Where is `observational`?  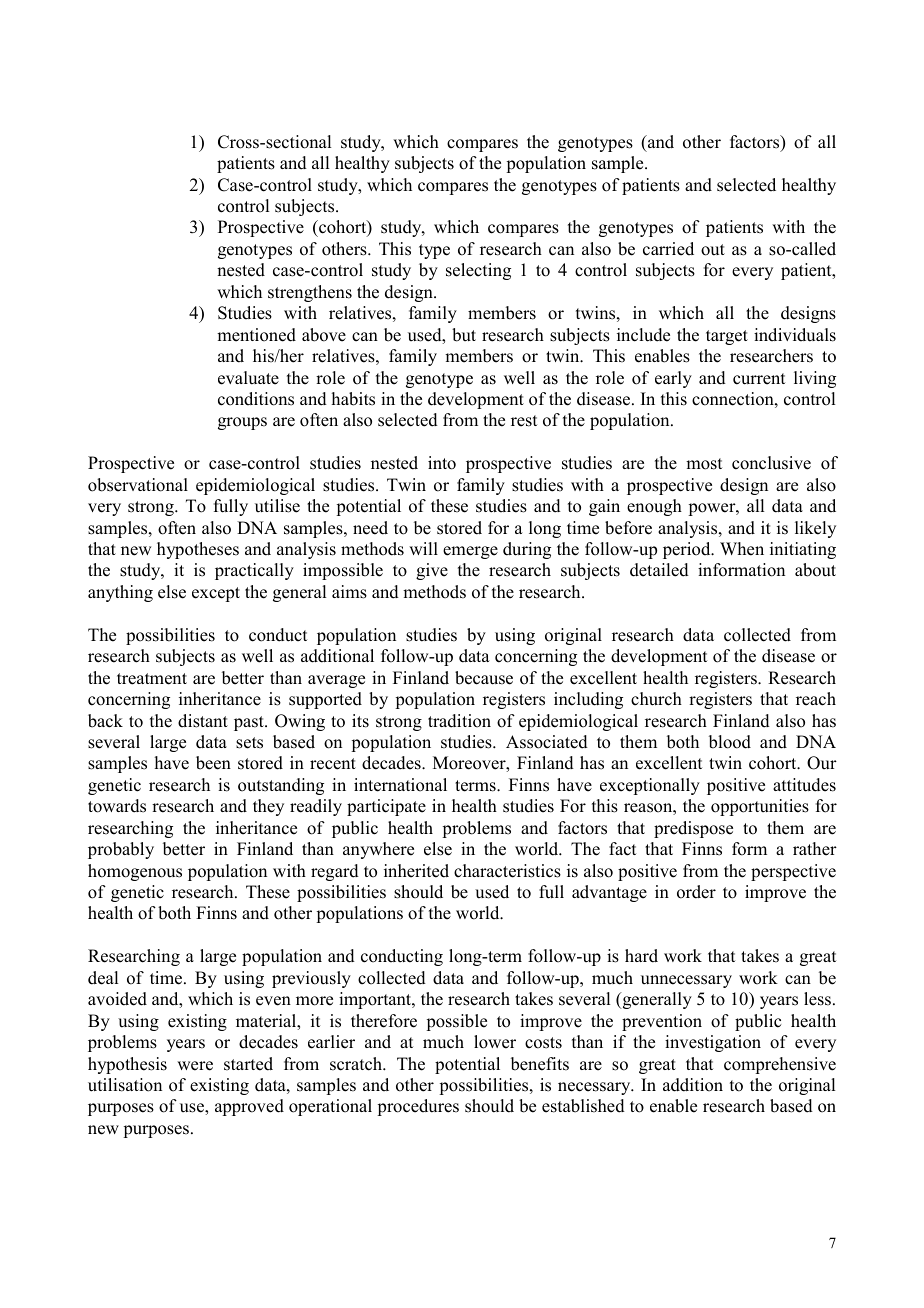
observational is located at coordinates (138, 485).
